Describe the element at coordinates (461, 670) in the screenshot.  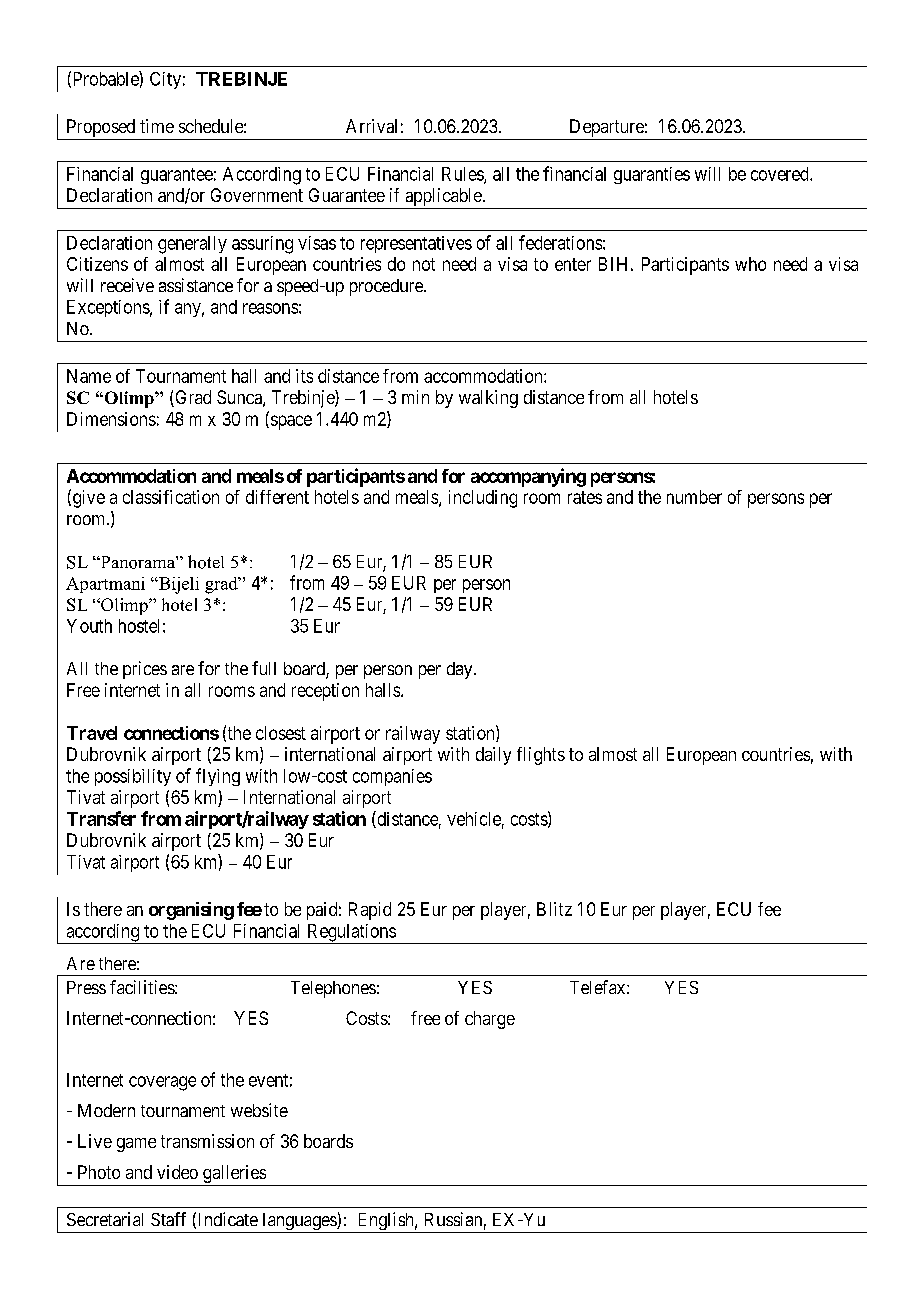
I see `day` at that location.
